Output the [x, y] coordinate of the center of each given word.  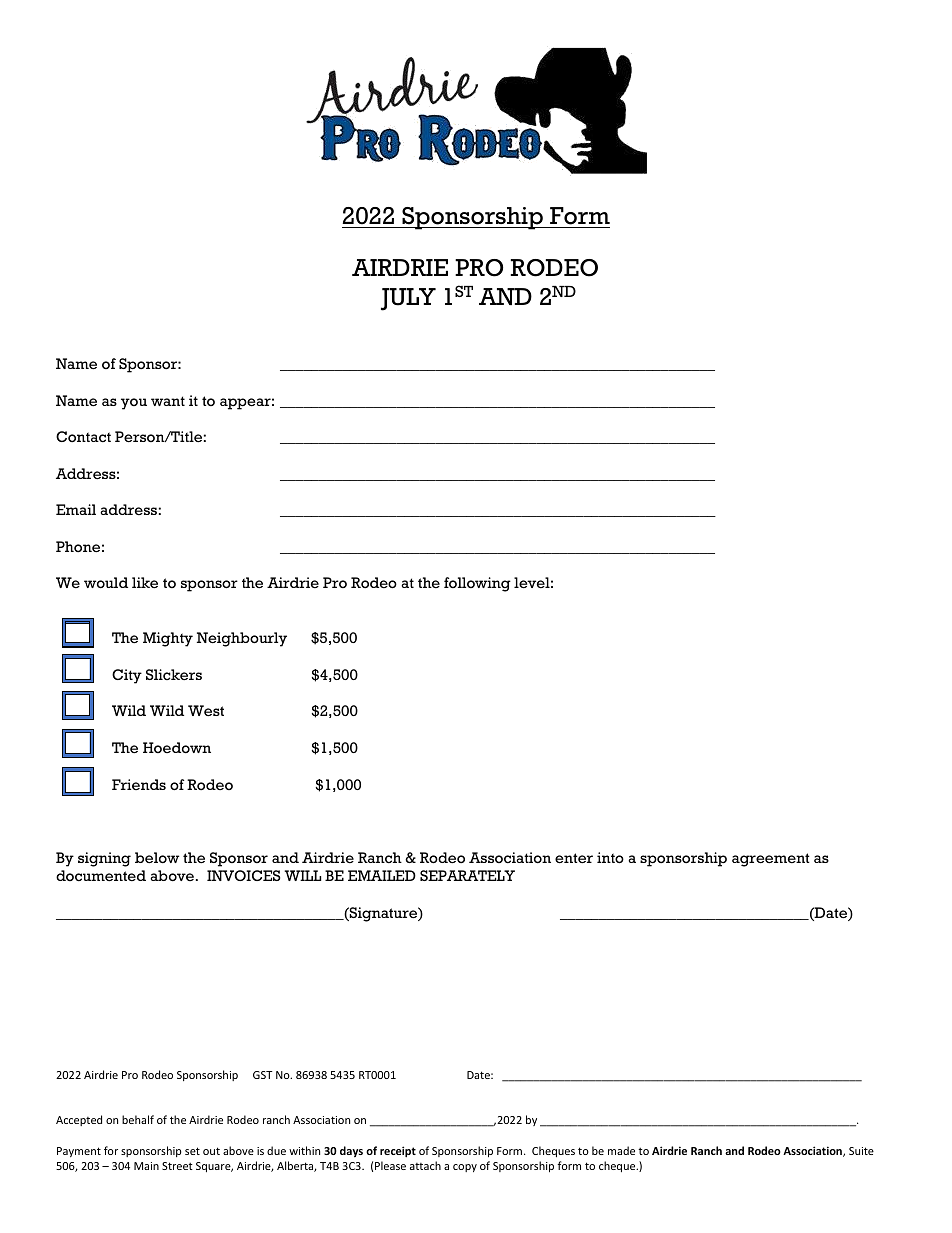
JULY [408, 299]
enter [574, 858]
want [168, 401]
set [192, 1151]
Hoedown [177, 748]
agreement [771, 860]
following [477, 584]
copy [465, 1168]
